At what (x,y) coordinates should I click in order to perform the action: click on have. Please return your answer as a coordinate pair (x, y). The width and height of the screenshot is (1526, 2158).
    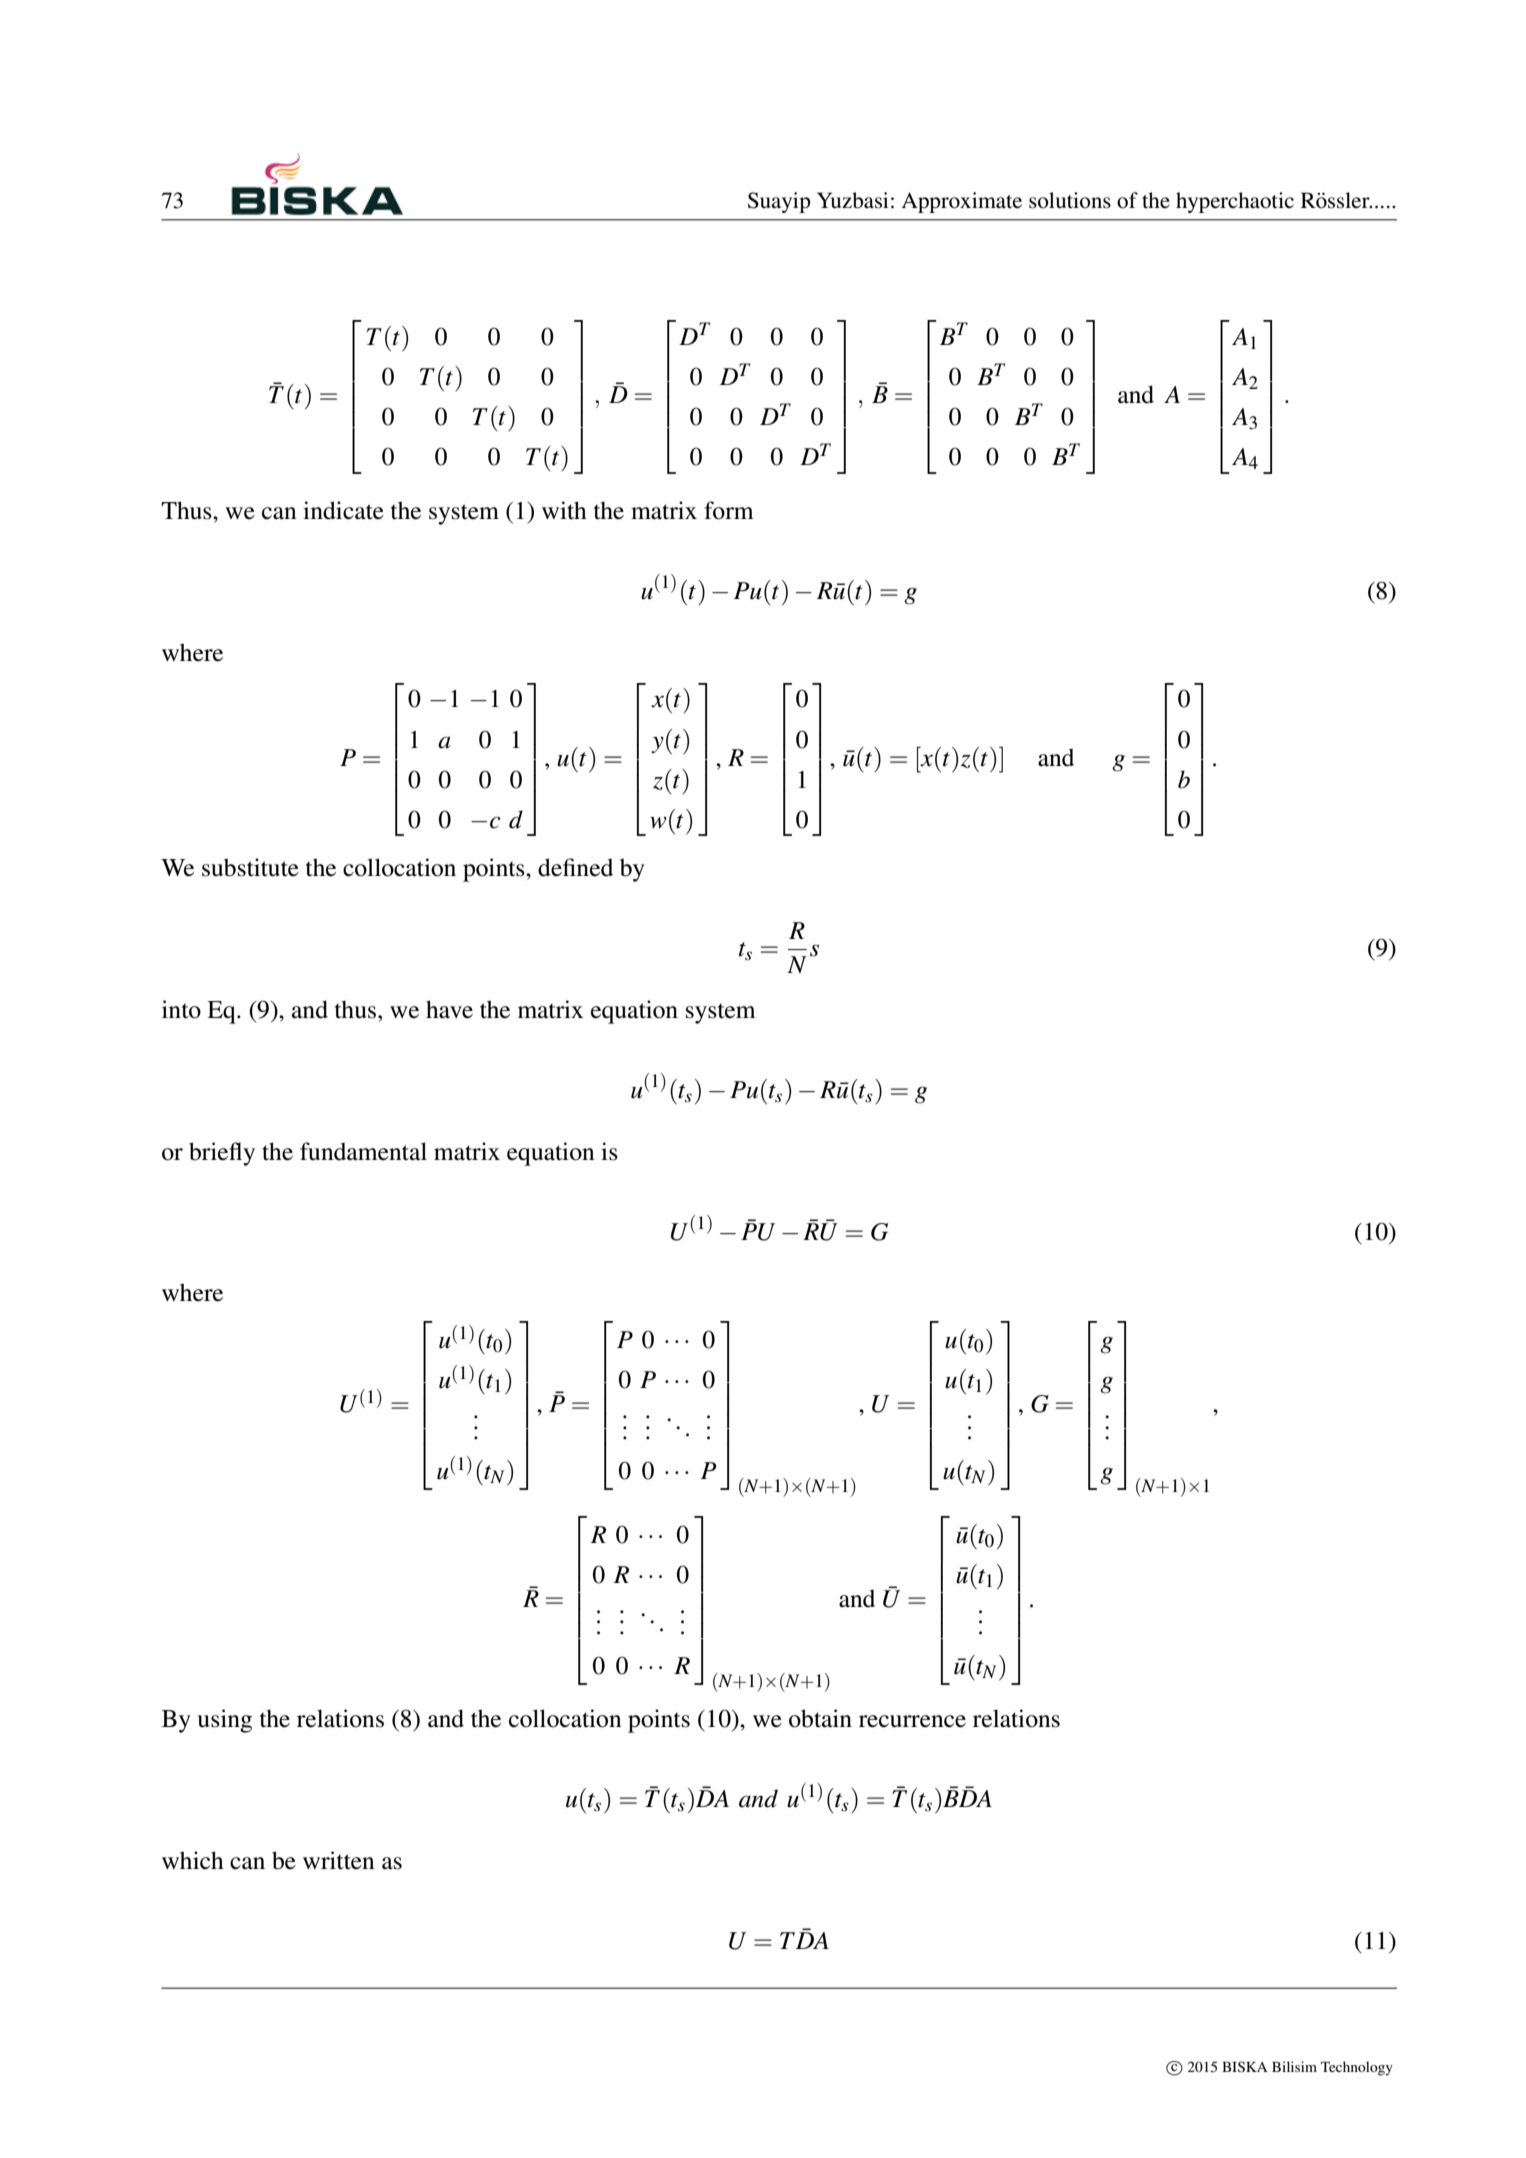
    Looking at the image, I should click on (449, 1009).
